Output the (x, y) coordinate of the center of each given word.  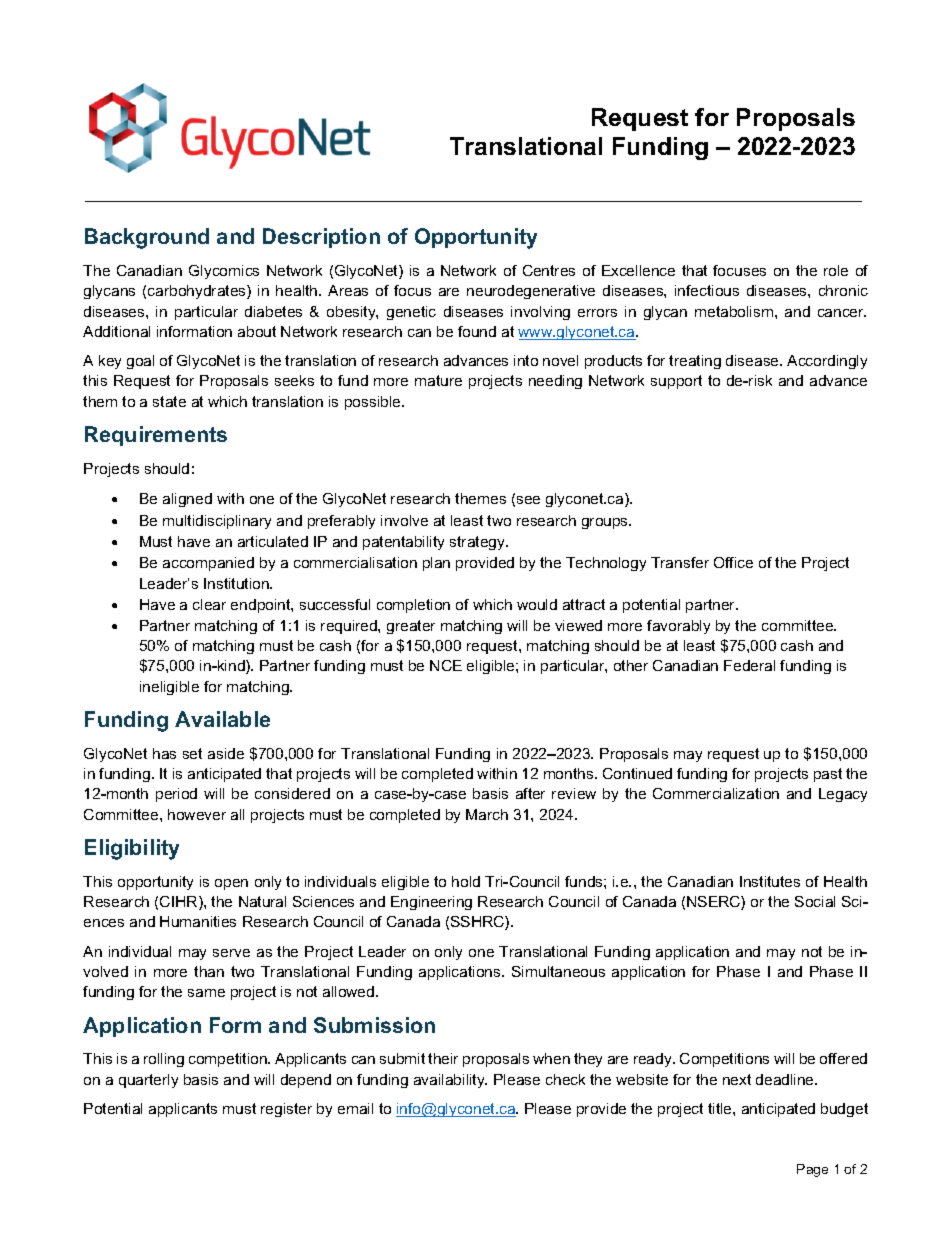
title (721, 1108)
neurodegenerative (531, 292)
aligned (187, 500)
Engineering (431, 903)
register (286, 1110)
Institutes (770, 881)
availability (450, 1081)
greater (411, 627)
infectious (707, 290)
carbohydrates (198, 292)
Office (733, 562)
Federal (749, 665)
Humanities (198, 921)
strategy (478, 543)
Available (222, 719)
